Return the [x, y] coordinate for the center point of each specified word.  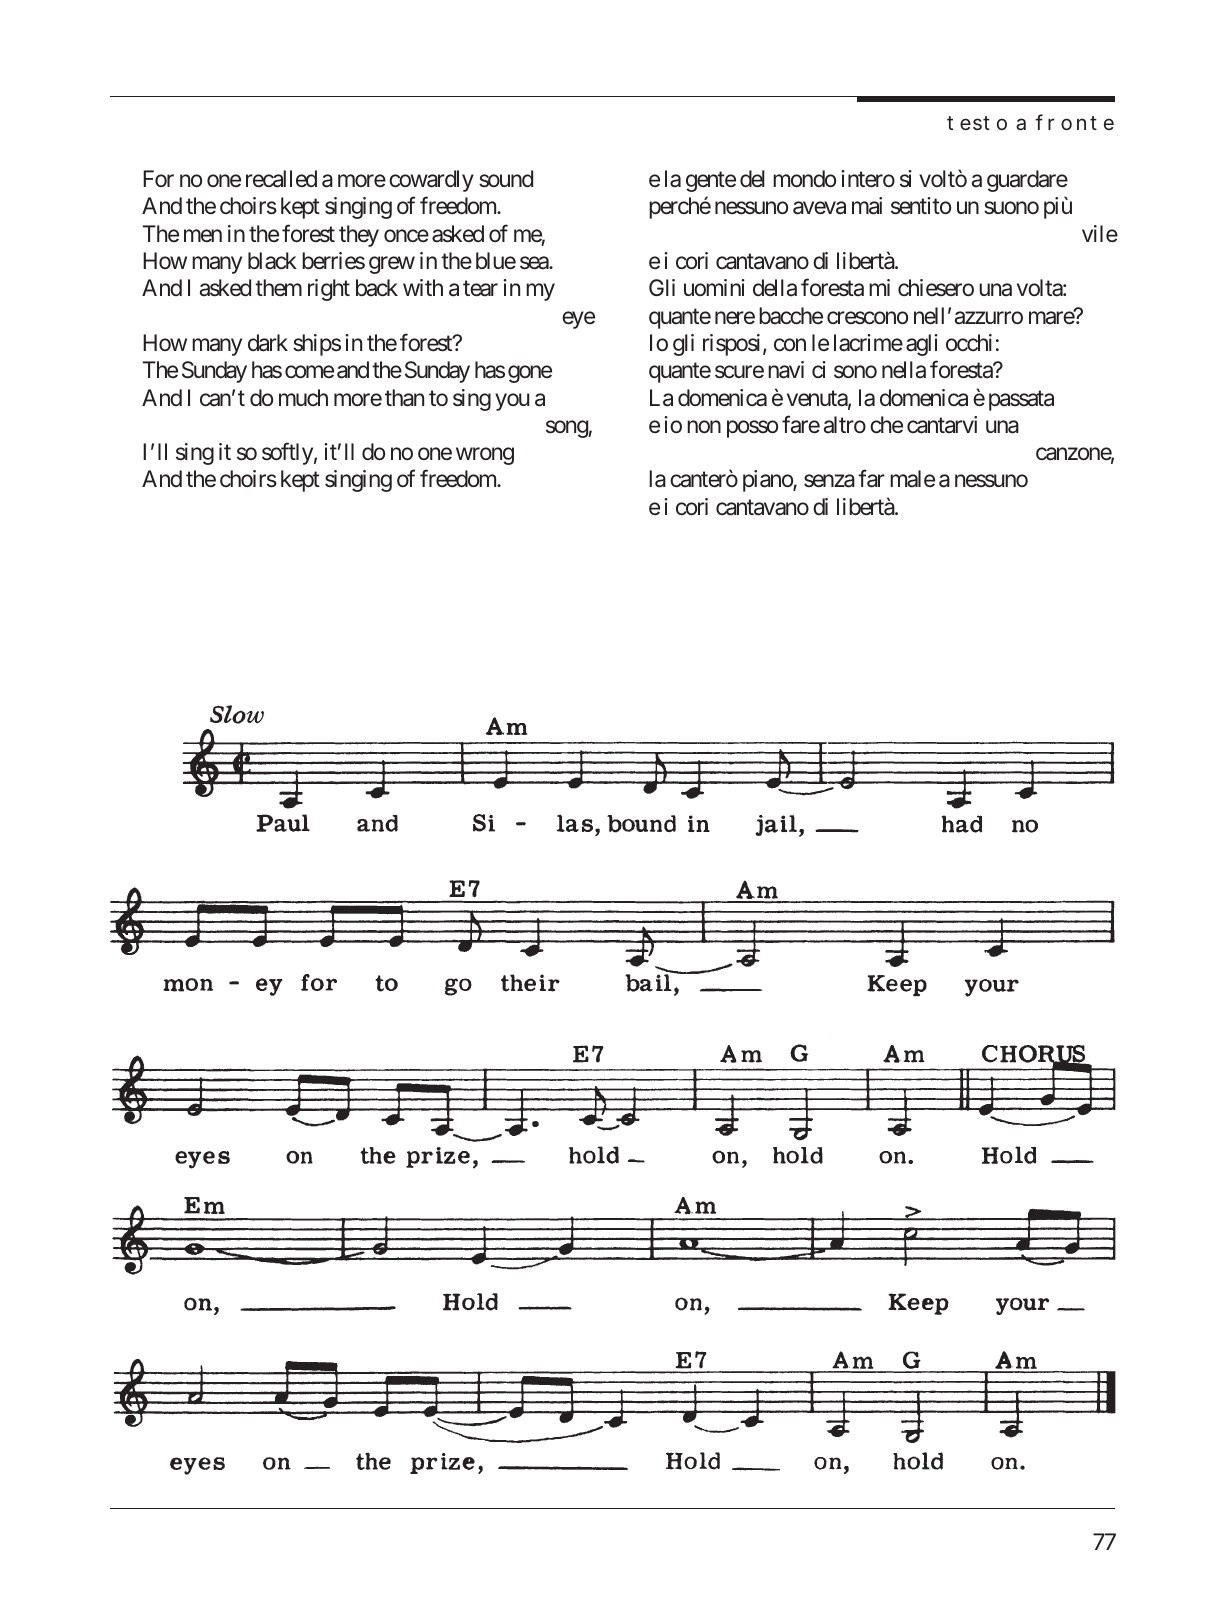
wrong [485, 456]
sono [855, 372]
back [377, 288]
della [775, 288]
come [309, 371]
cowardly [431, 181]
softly [289, 453]
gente [711, 181]
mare [1053, 317]
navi [786, 370]
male [912, 479]
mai [867, 206]
